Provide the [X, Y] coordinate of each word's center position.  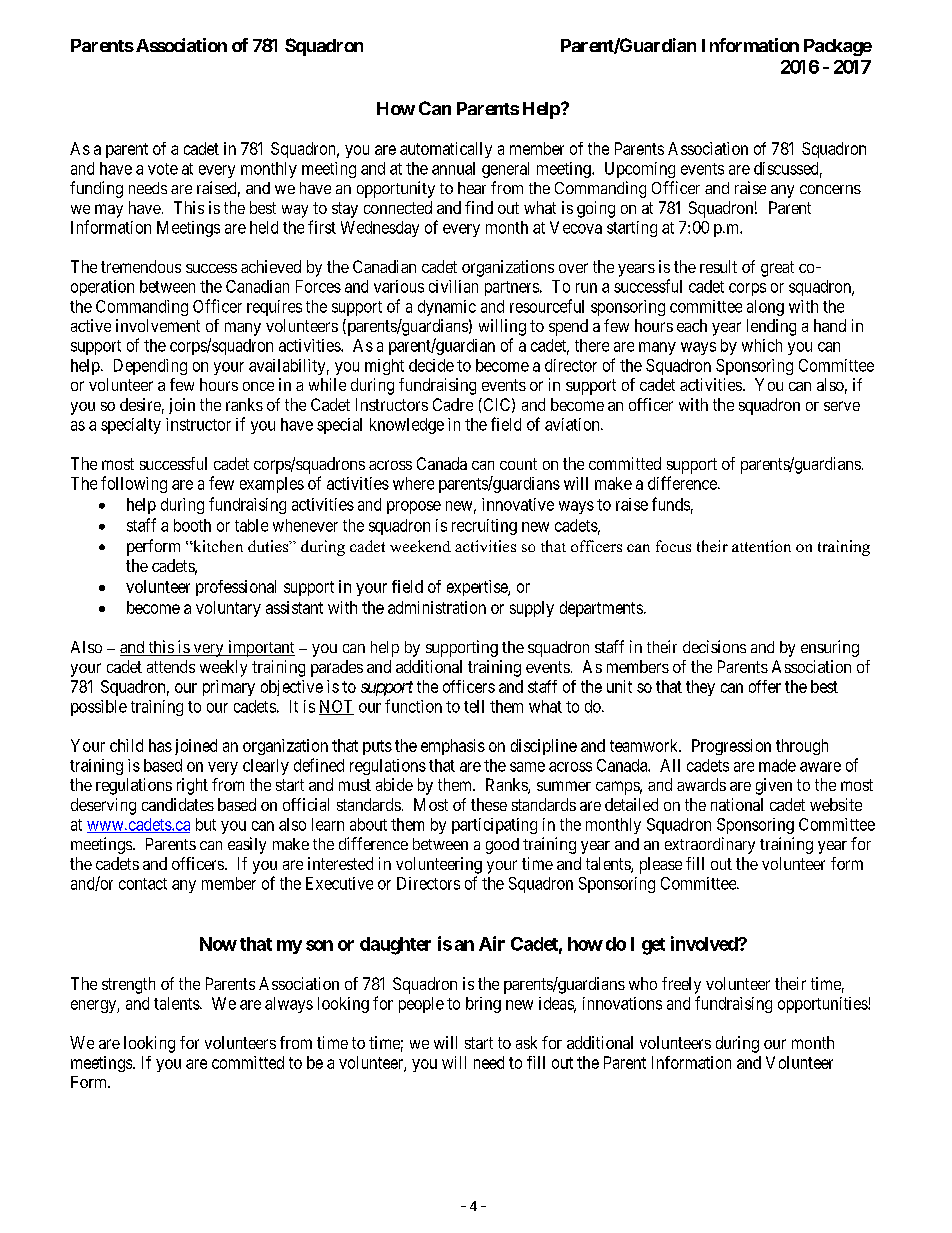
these [489, 804]
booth [192, 525]
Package [838, 47]
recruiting [484, 527]
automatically [446, 150]
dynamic [447, 308]
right [192, 786]
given [774, 786]
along [765, 308]
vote [163, 169]
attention [761, 546]
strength [128, 985]
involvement [158, 325]
